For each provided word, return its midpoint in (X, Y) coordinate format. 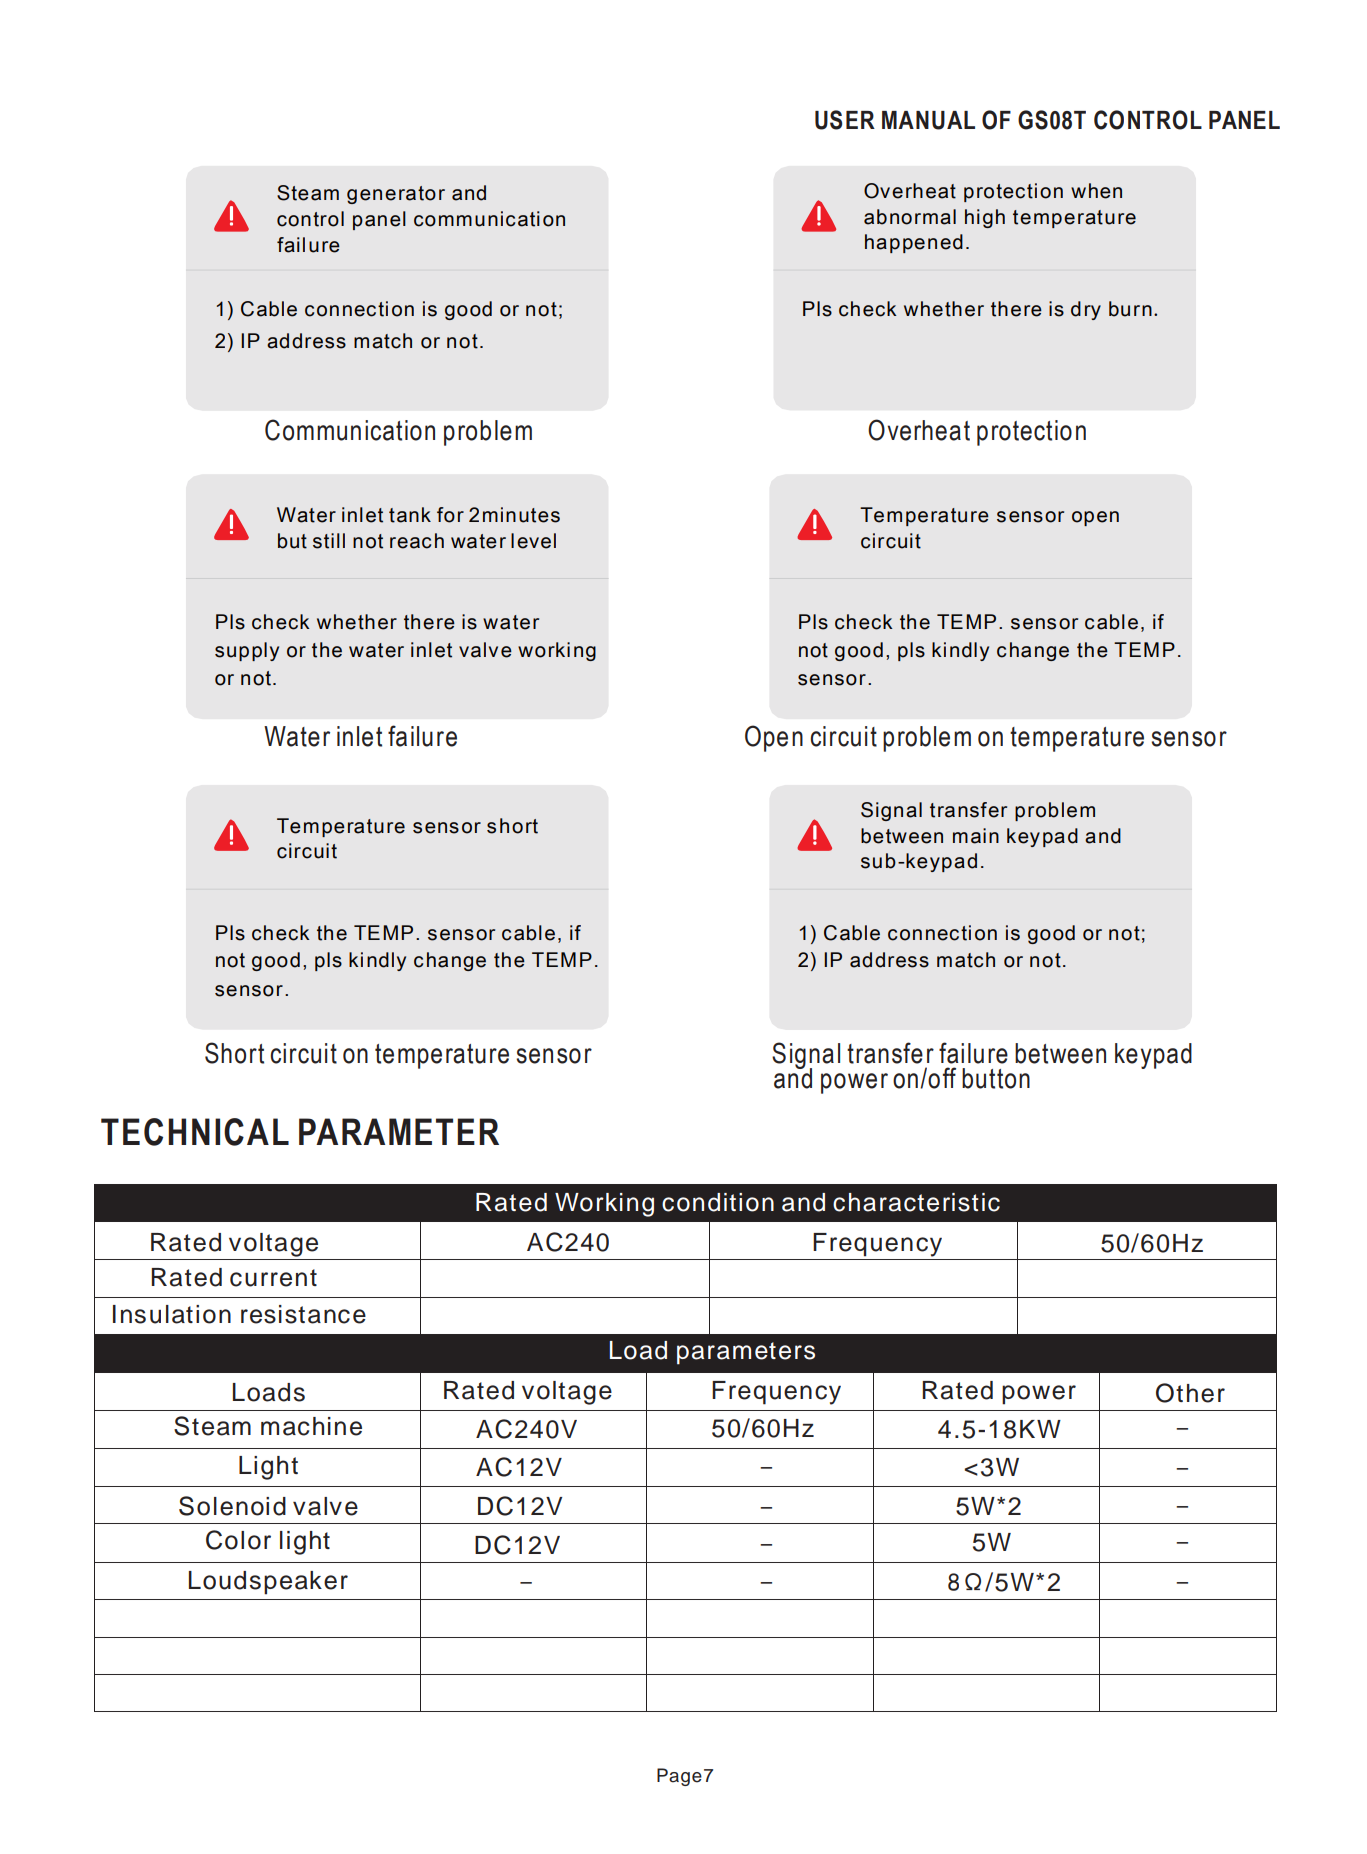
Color (238, 1540)
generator (396, 195)
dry (1086, 310)
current (273, 1278)
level (533, 541)
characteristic (916, 1202)
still (329, 541)
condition (718, 1202)
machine (311, 1426)
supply (247, 651)
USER (845, 120)
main (976, 836)
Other (1190, 1393)
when (1096, 191)
